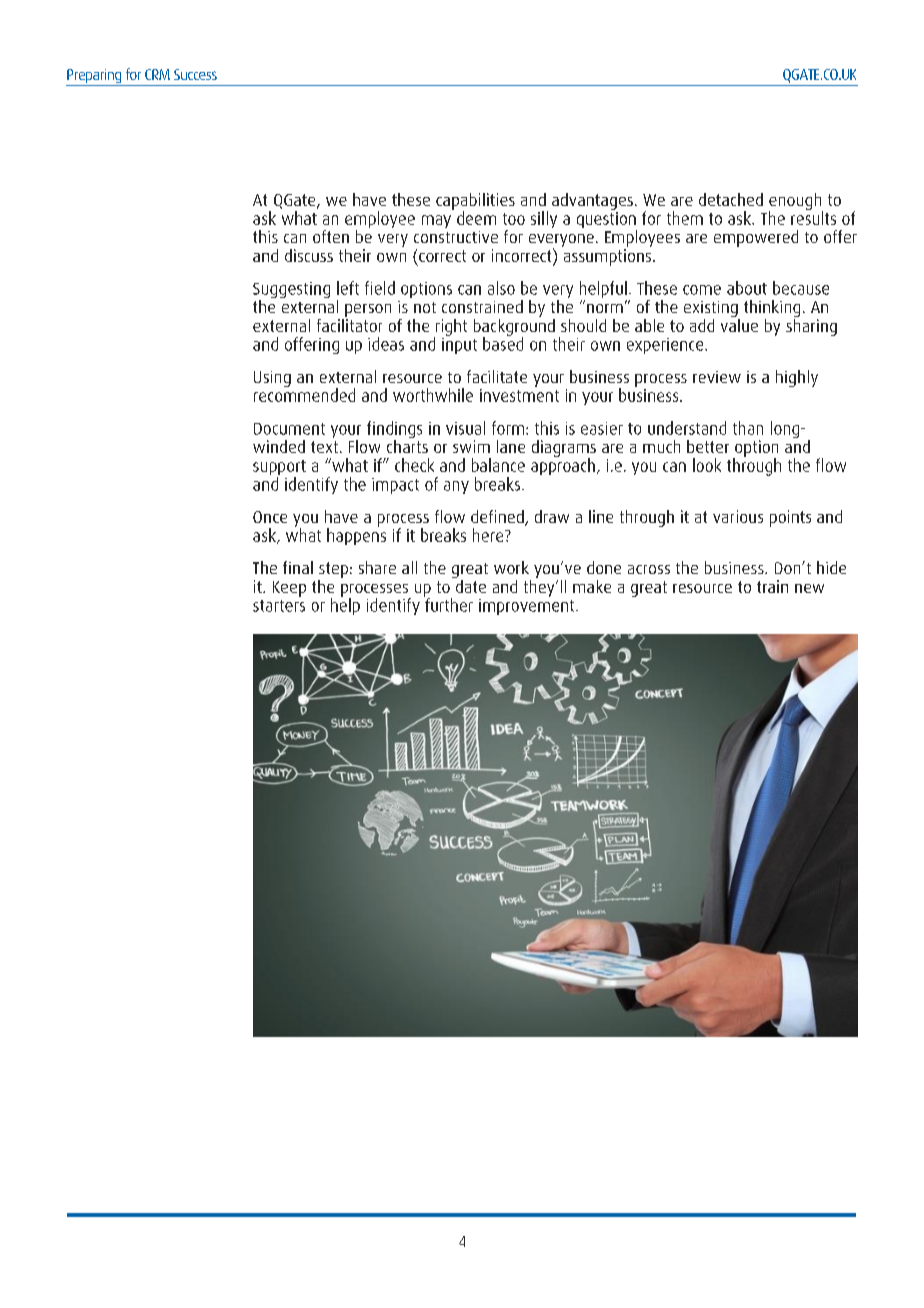 The width and height of the page is (924, 1308). I want to click on detached, so click(731, 199).
